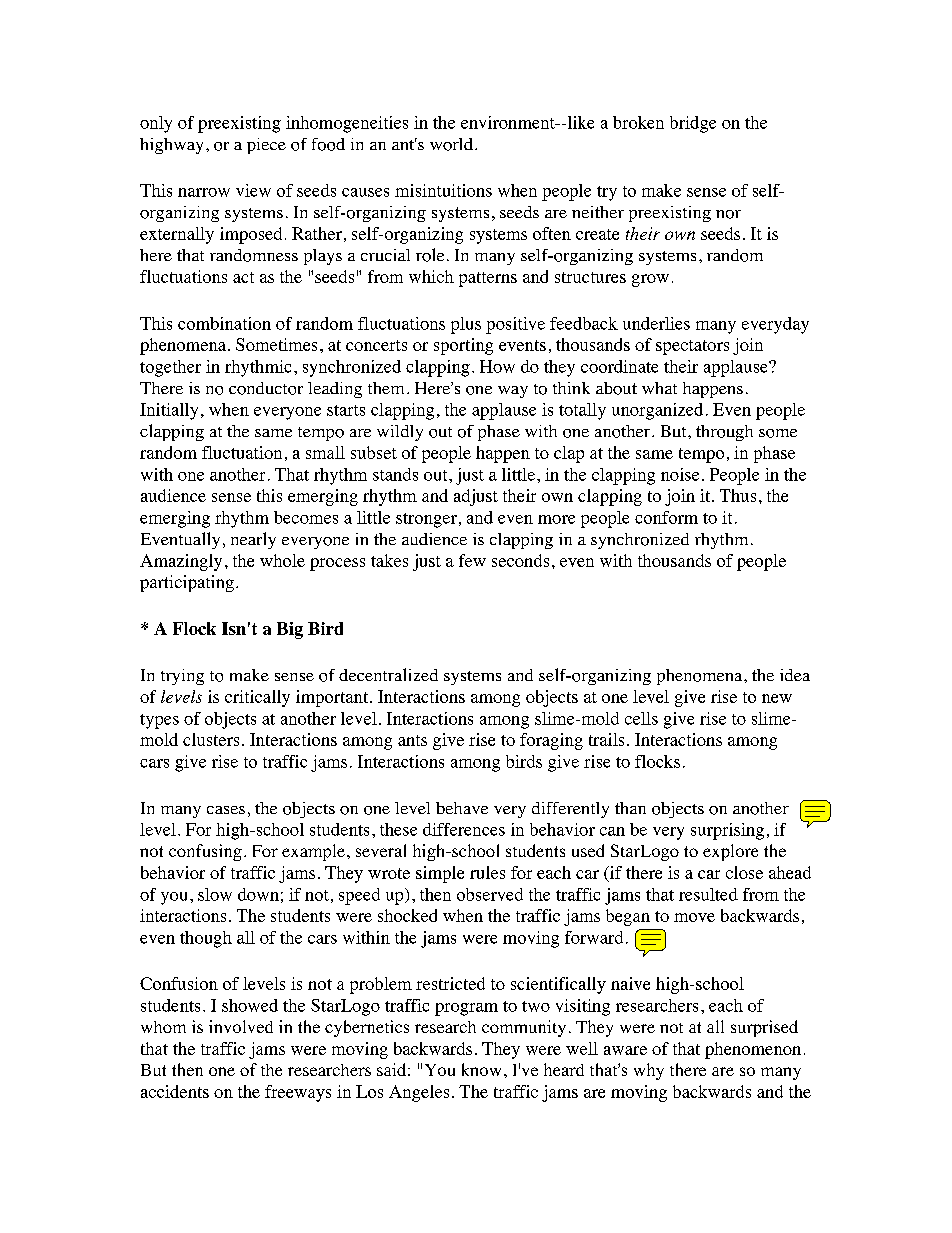 The height and width of the document is (1233, 952). I want to click on nearly, so click(253, 540).
